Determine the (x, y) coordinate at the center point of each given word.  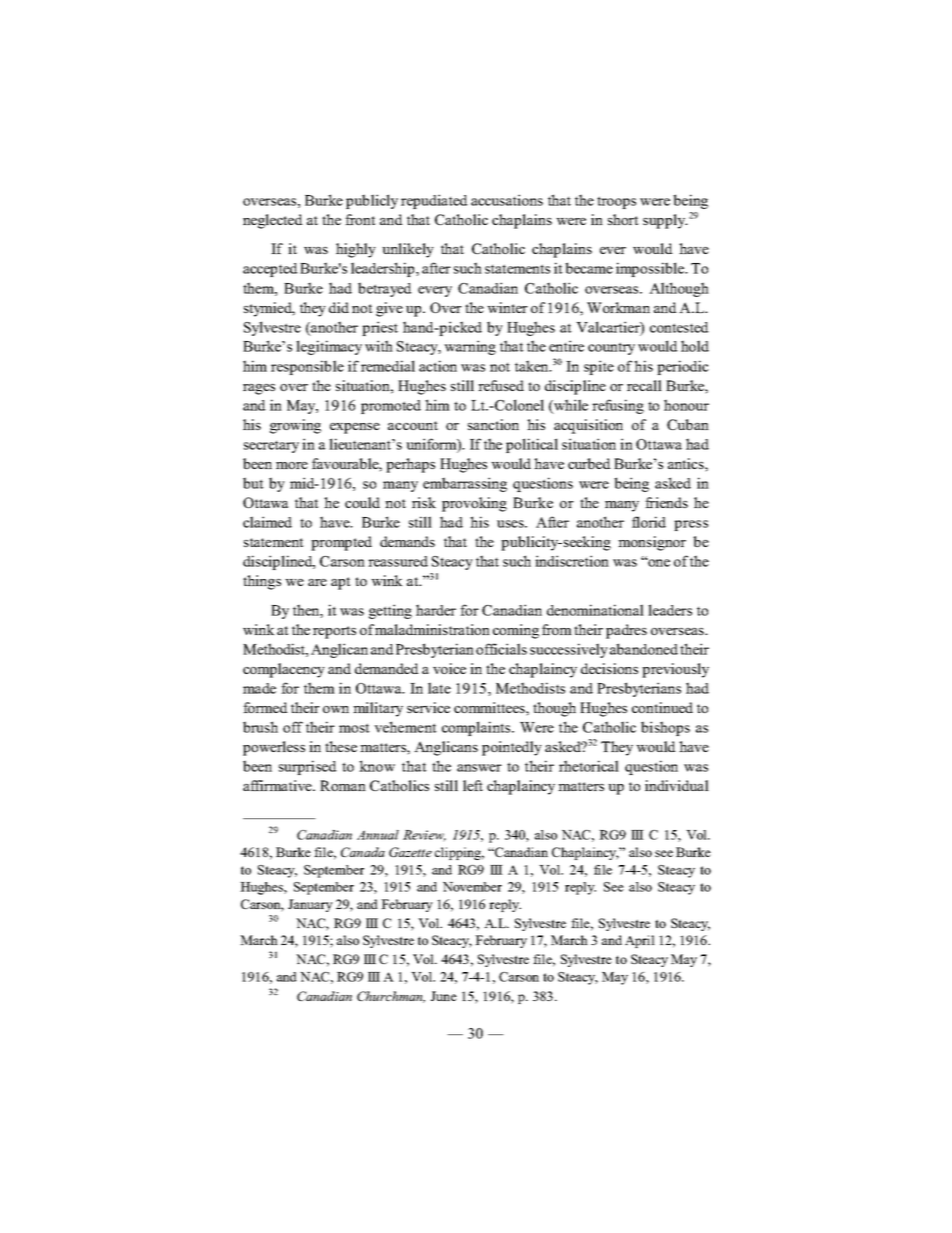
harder (436, 610)
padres (626, 631)
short (623, 219)
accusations (507, 200)
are (317, 582)
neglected (273, 221)
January (310, 905)
